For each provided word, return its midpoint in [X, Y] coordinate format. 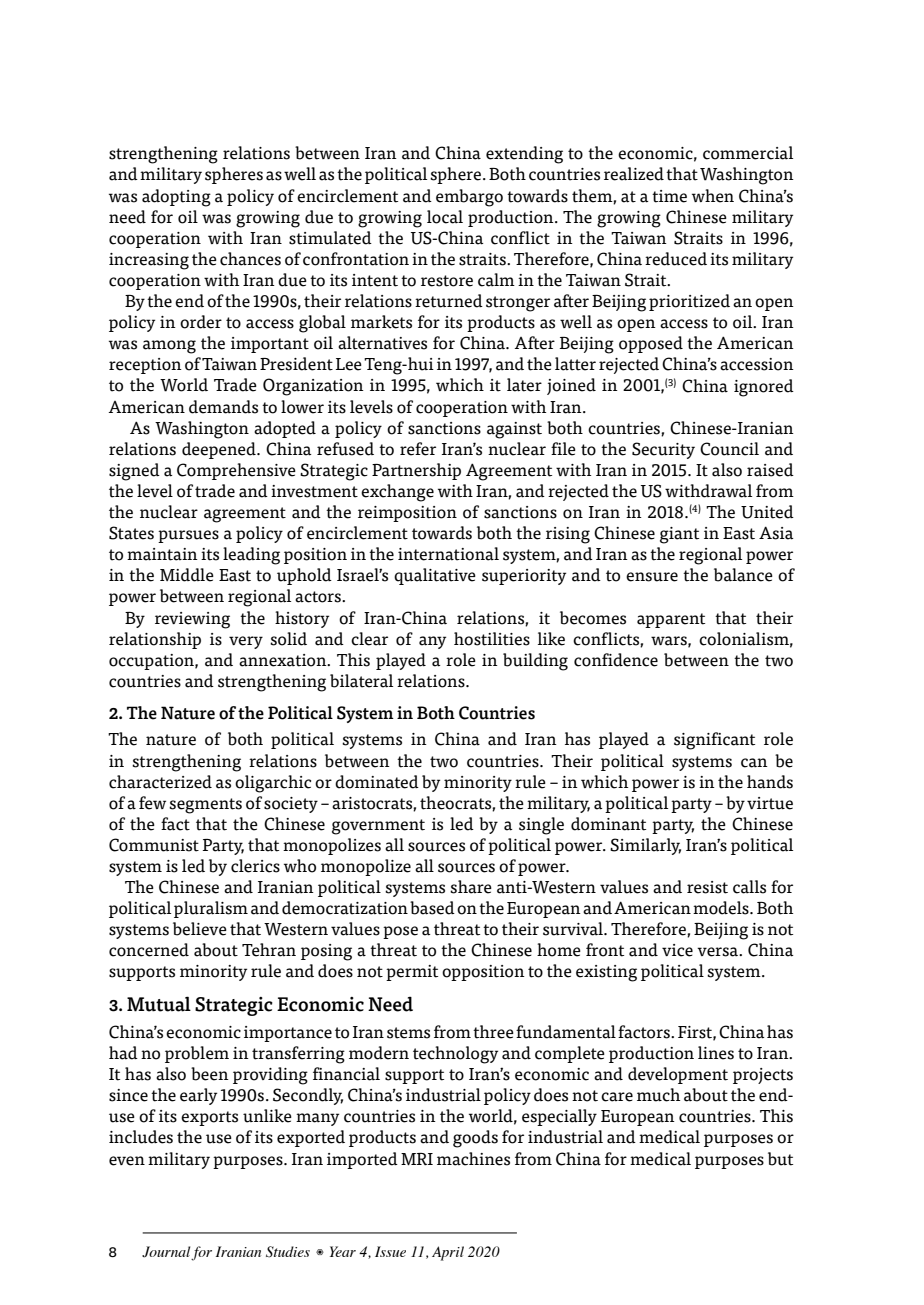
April [448, 1253]
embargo [469, 198]
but [780, 1159]
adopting [176, 198]
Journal [167, 1253]
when [713, 196]
